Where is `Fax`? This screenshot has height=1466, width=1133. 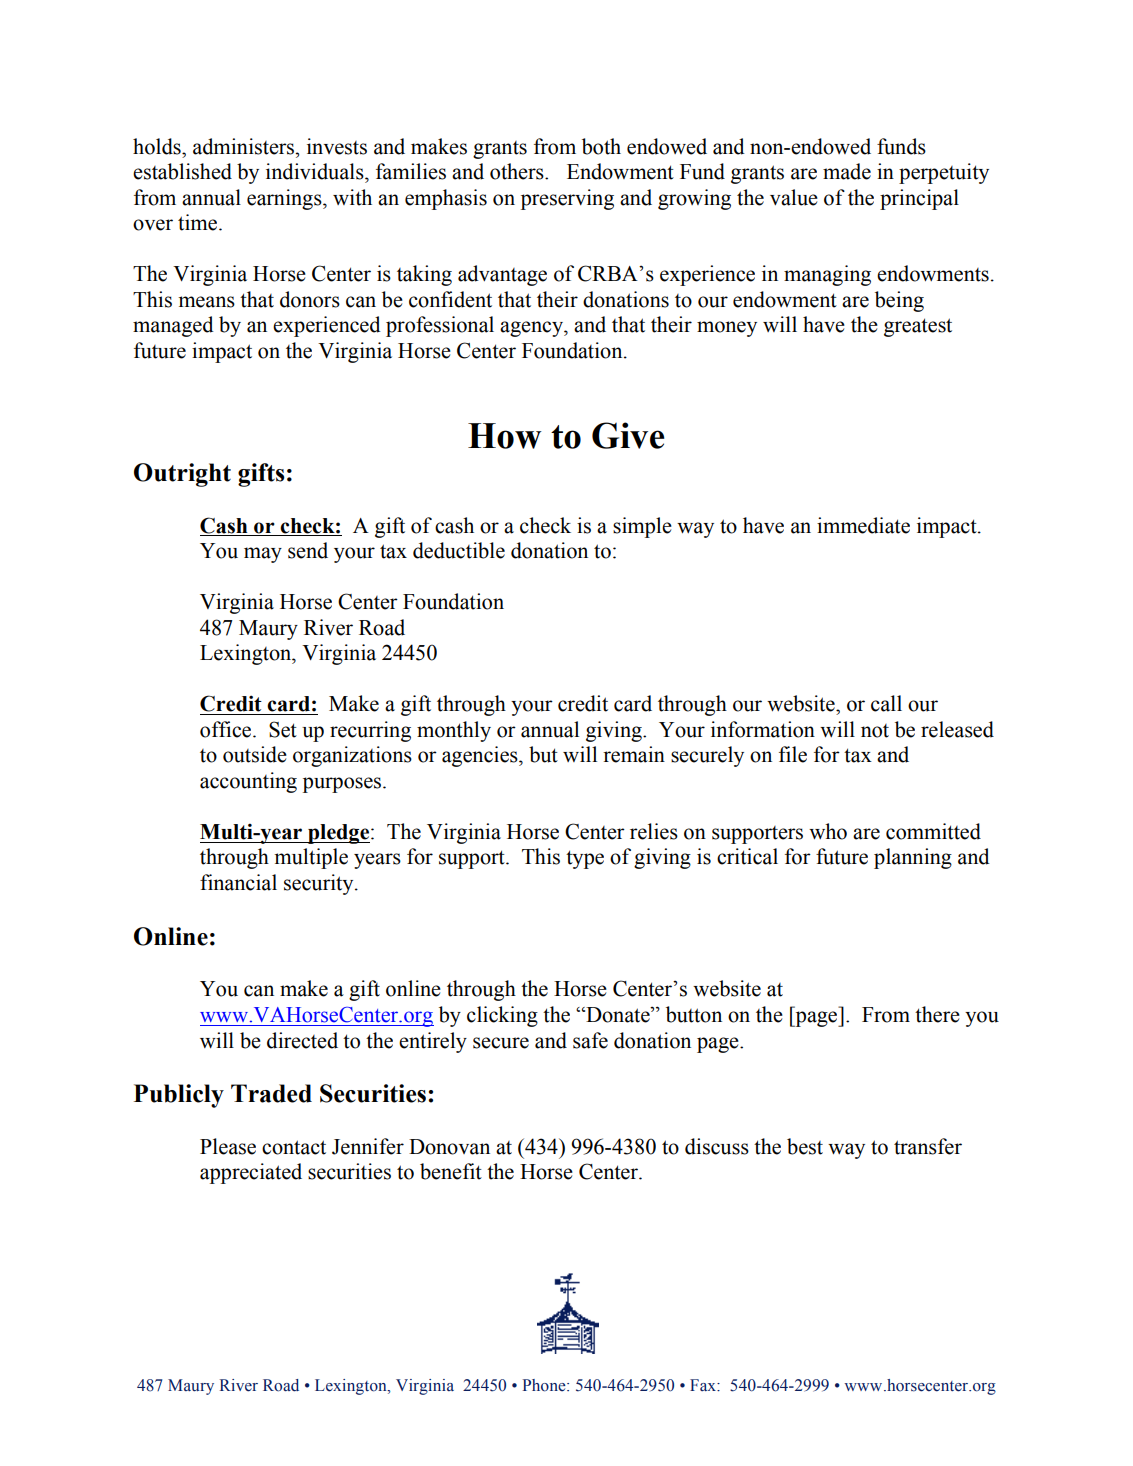 Fax is located at coordinates (704, 1385).
